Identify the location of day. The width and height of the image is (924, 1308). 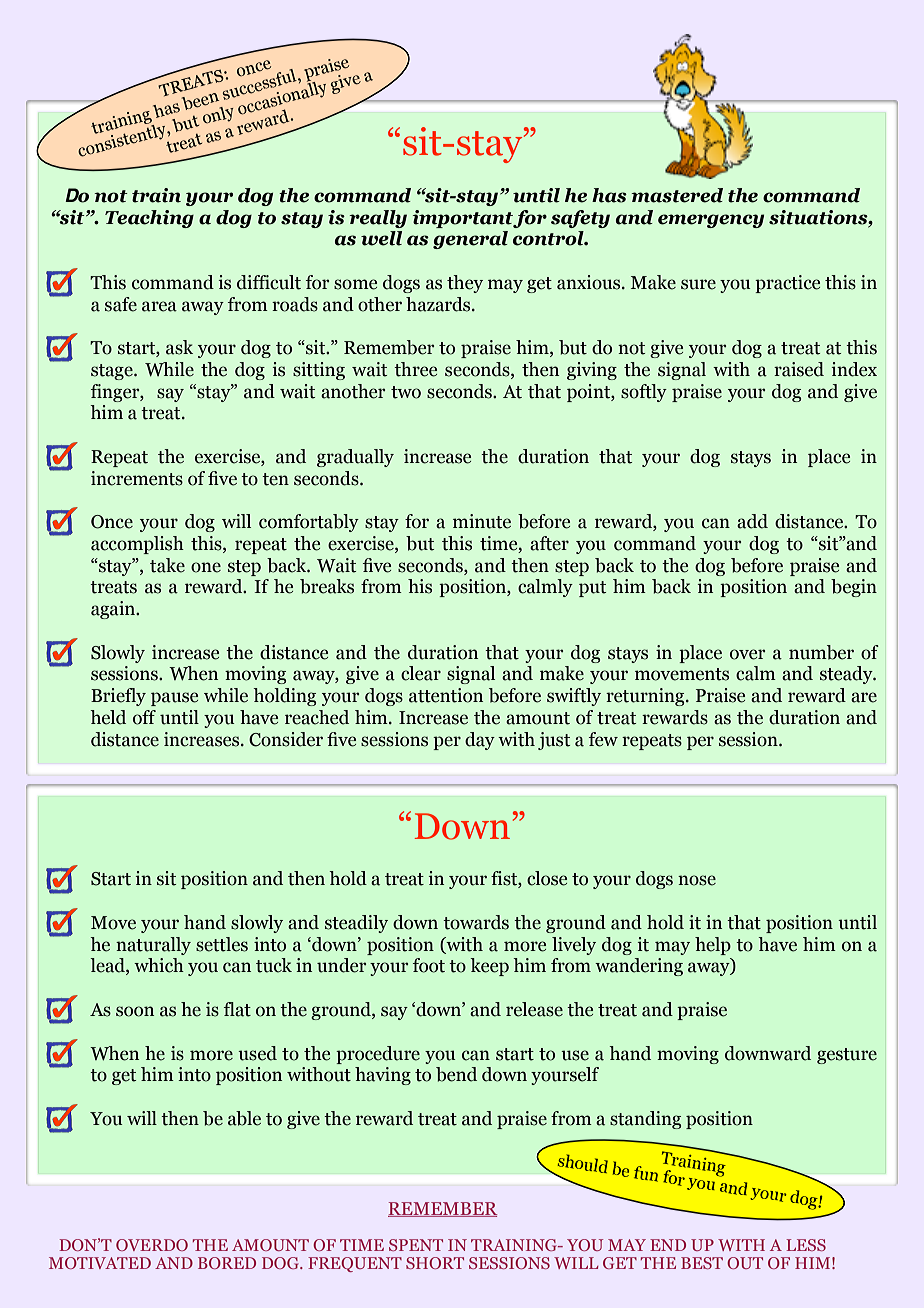
(480, 741).
